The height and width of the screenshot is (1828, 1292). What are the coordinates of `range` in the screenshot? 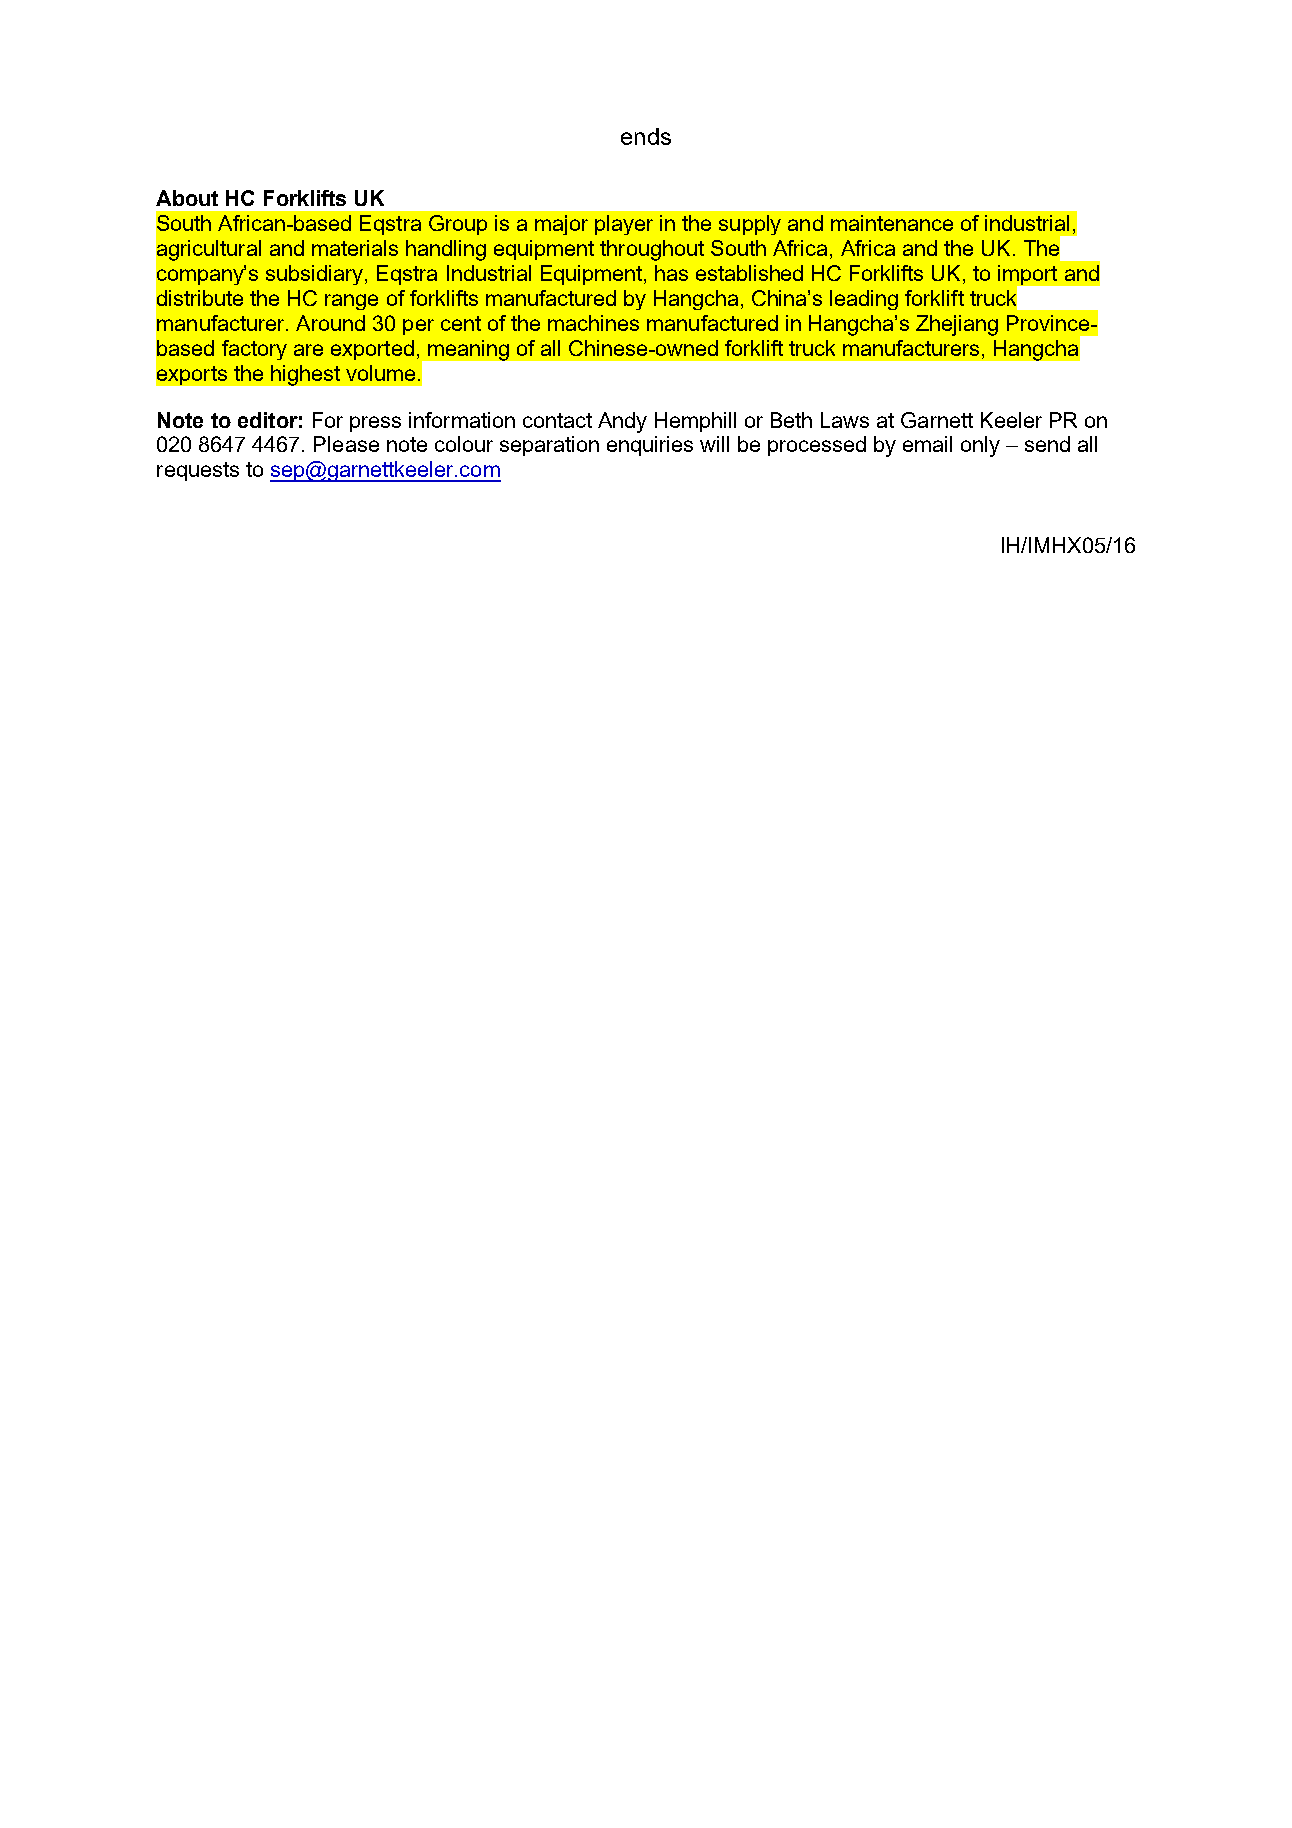 It's located at (351, 302).
